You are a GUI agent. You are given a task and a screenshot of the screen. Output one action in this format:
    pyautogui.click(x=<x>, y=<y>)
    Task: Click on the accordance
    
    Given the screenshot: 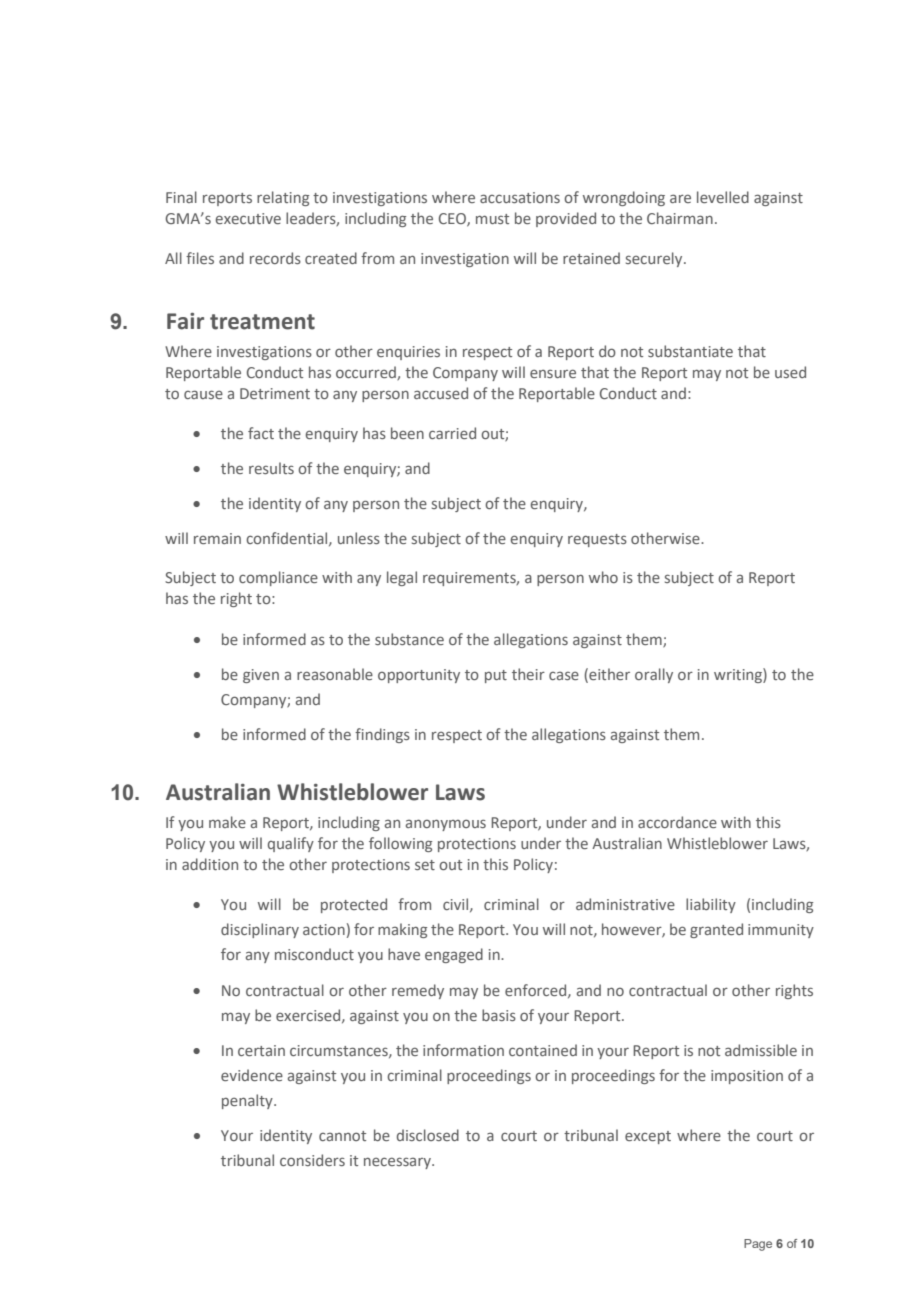 What is the action you would take?
    pyautogui.click(x=677, y=822)
